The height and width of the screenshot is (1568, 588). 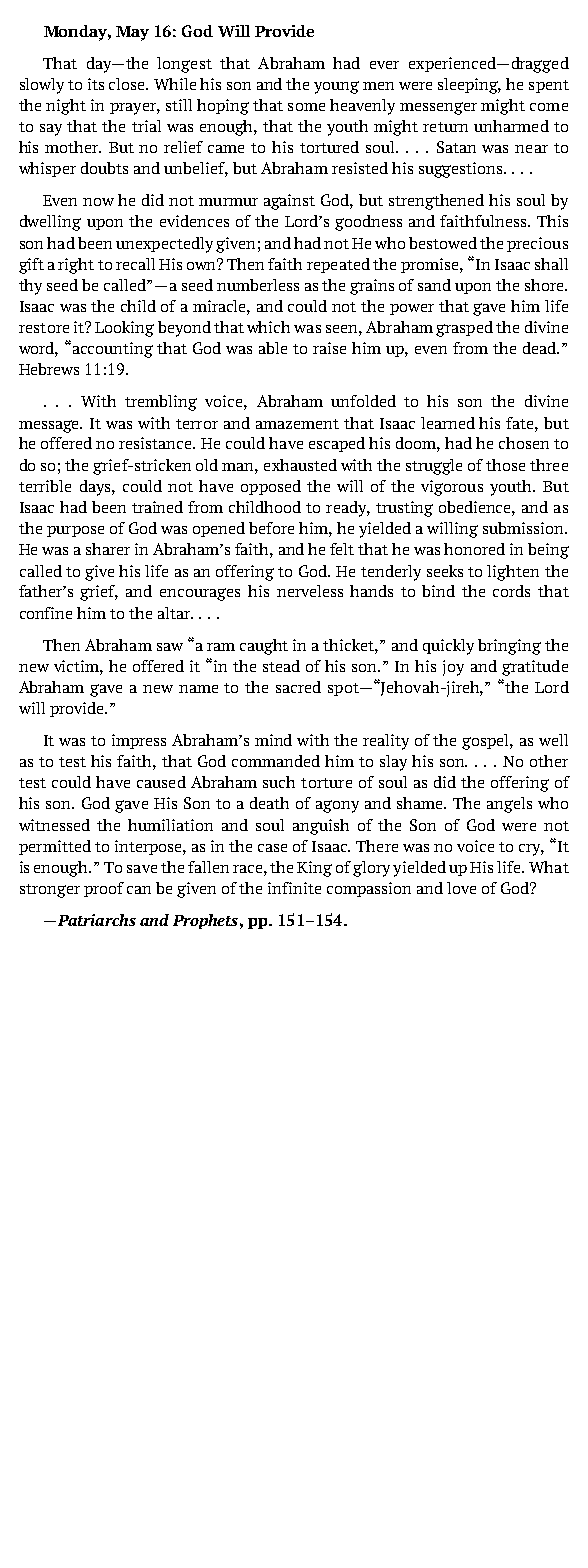 What do you see at coordinates (300, 465) in the screenshot?
I see `exhausted` at bounding box center [300, 465].
